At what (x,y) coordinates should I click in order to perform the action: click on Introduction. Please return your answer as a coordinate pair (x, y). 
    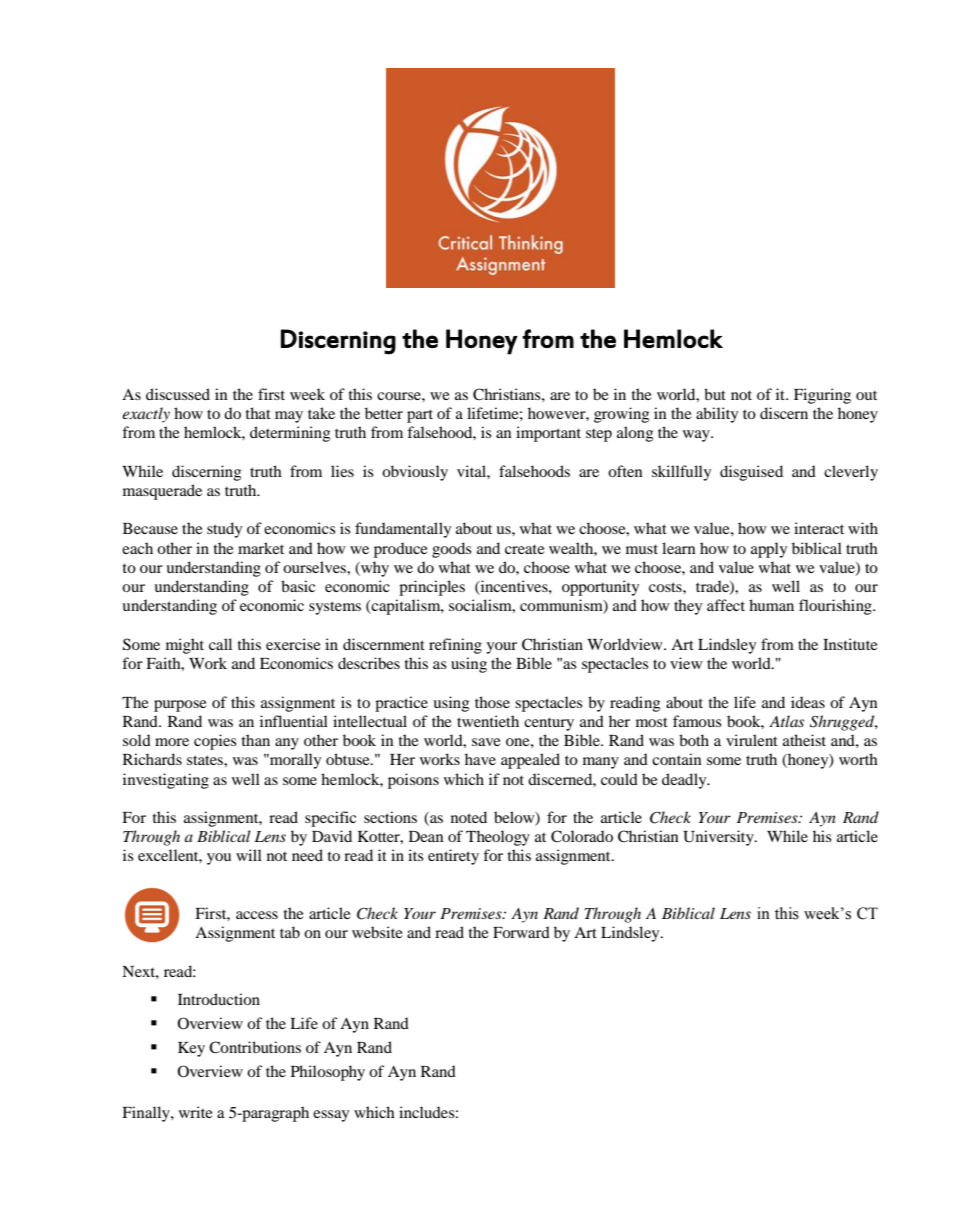
    Looking at the image, I should click on (219, 999).
